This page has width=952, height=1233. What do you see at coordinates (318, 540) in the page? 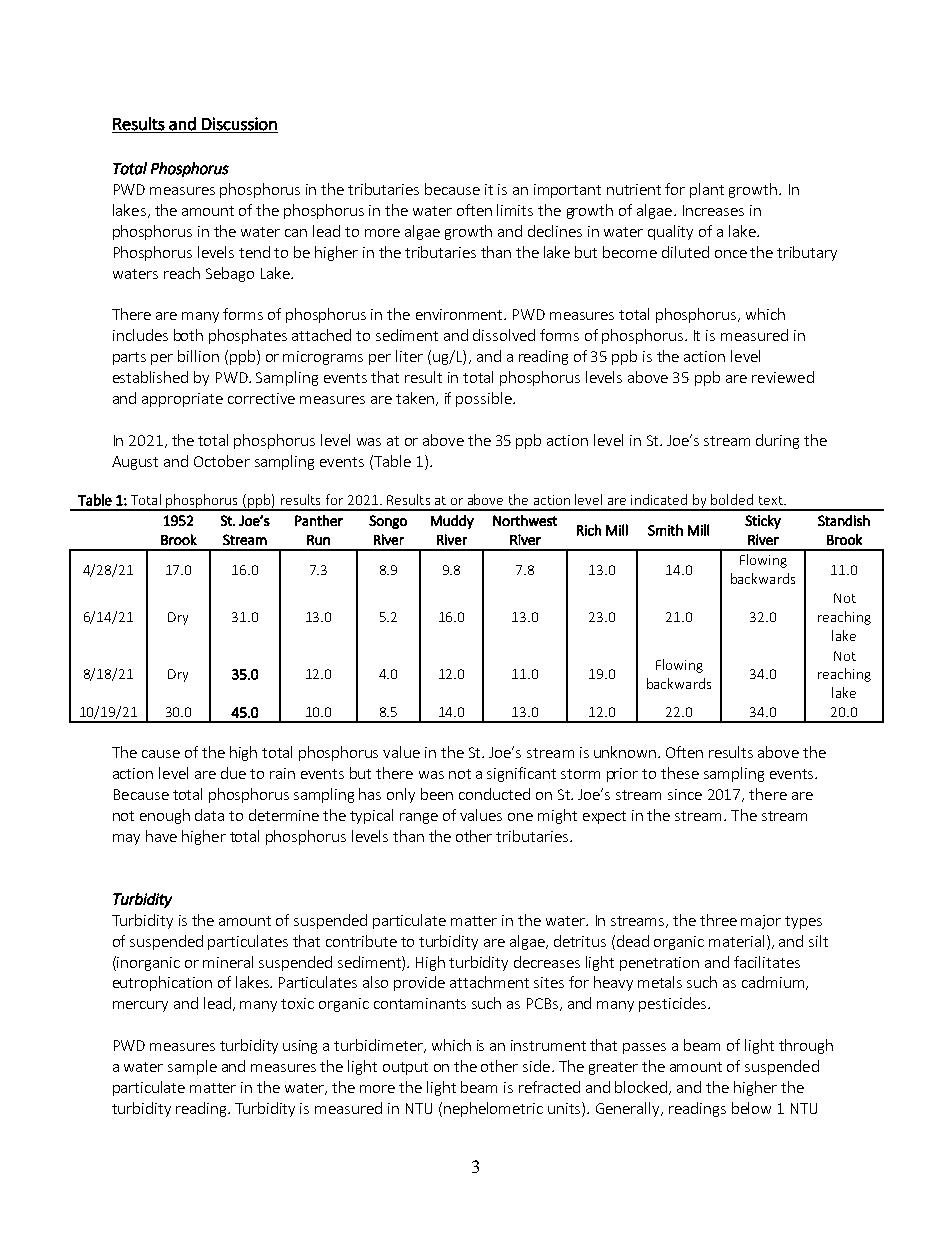
I see `Run` at bounding box center [318, 540].
